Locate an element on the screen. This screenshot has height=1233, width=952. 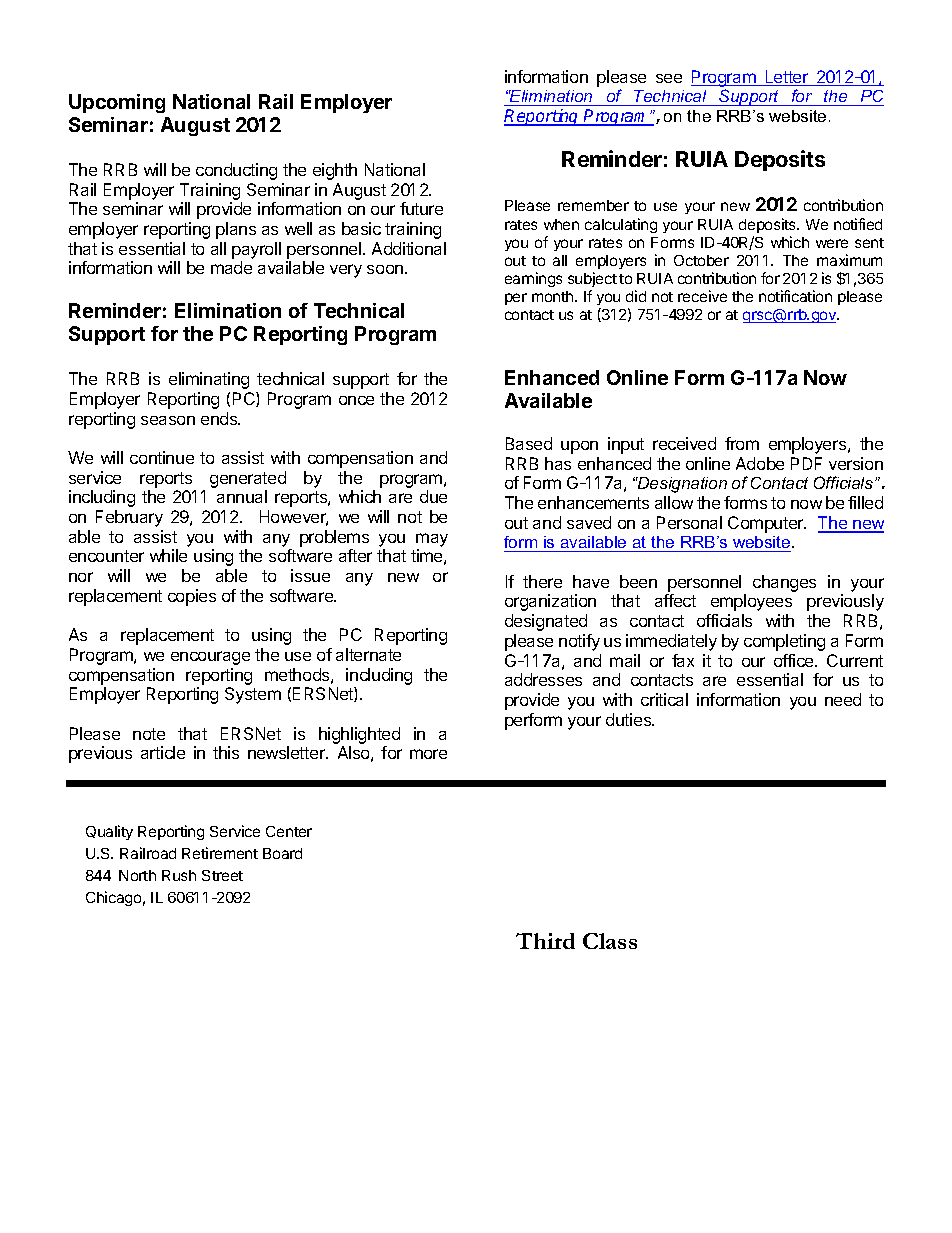
completing is located at coordinates (784, 642).
